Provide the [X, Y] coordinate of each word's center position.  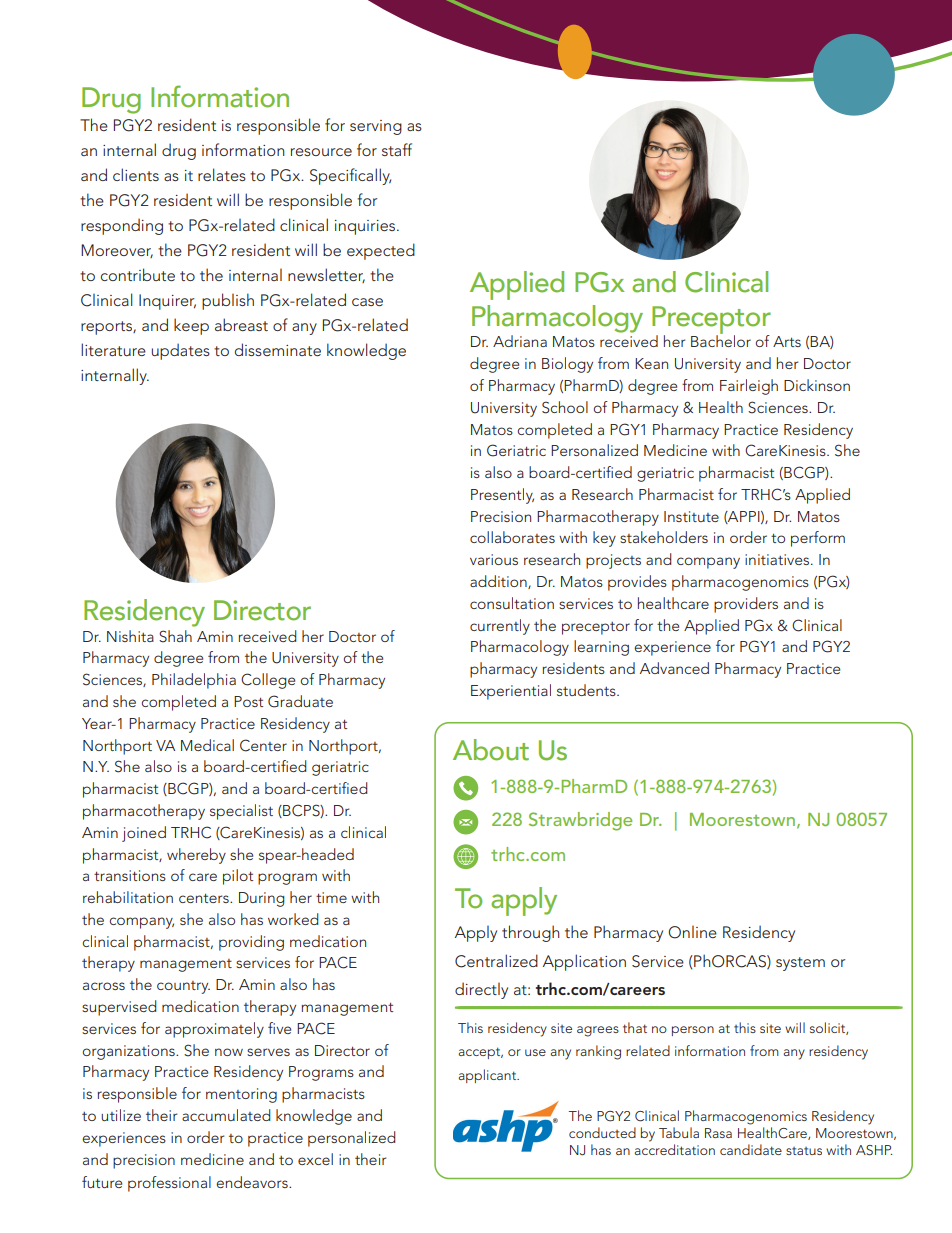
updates [180, 351]
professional [169, 1184]
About [491, 750]
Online [692, 932]
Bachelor [721, 340]
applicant [488, 1076]
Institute [691, 516]
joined [144, 834]
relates [222, 174]
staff [397, 149]
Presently [502, 496]
